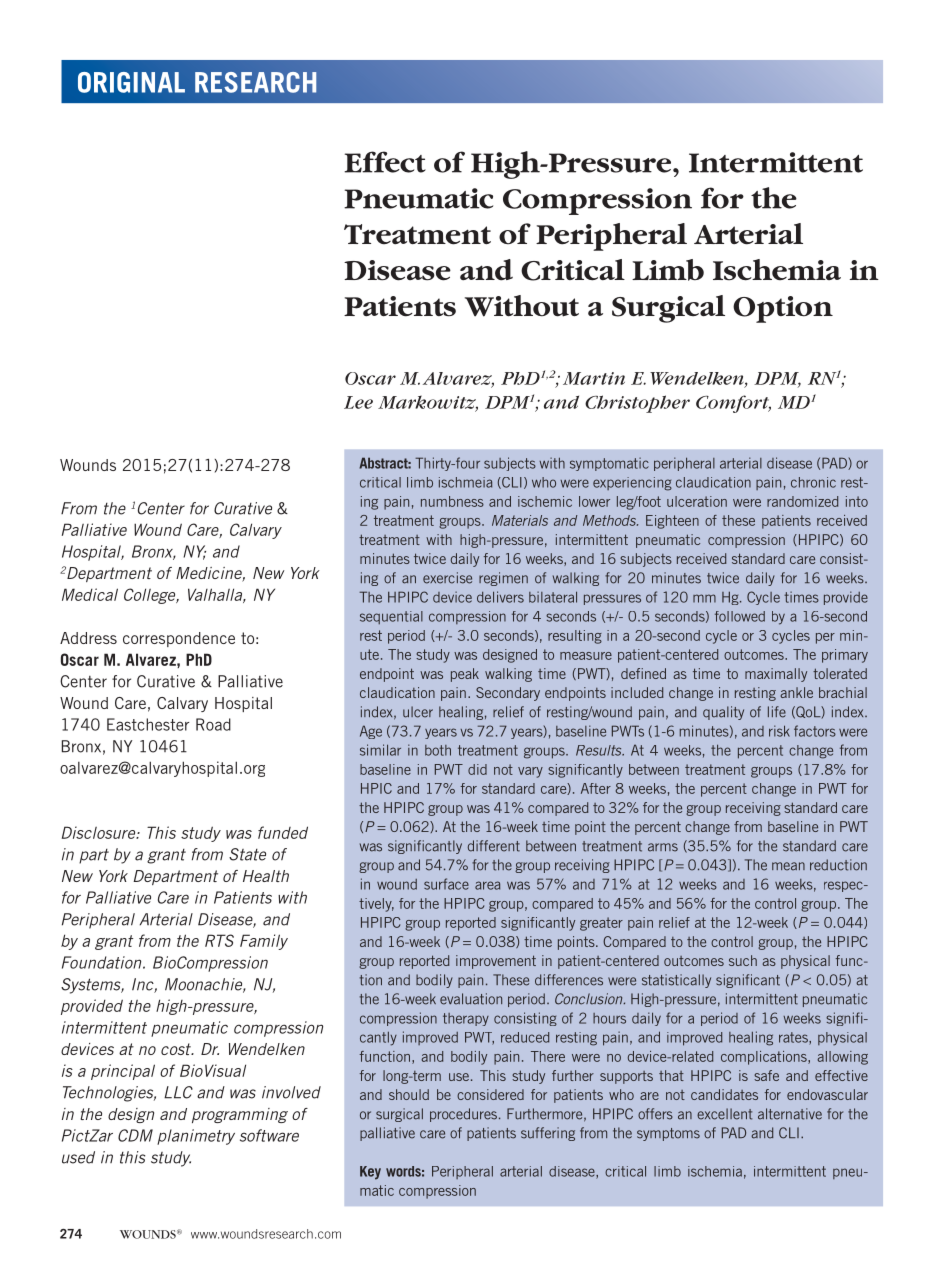 The height and width of the screenshot is (1288, 943). I want to click on mean, so click(788, 866).
